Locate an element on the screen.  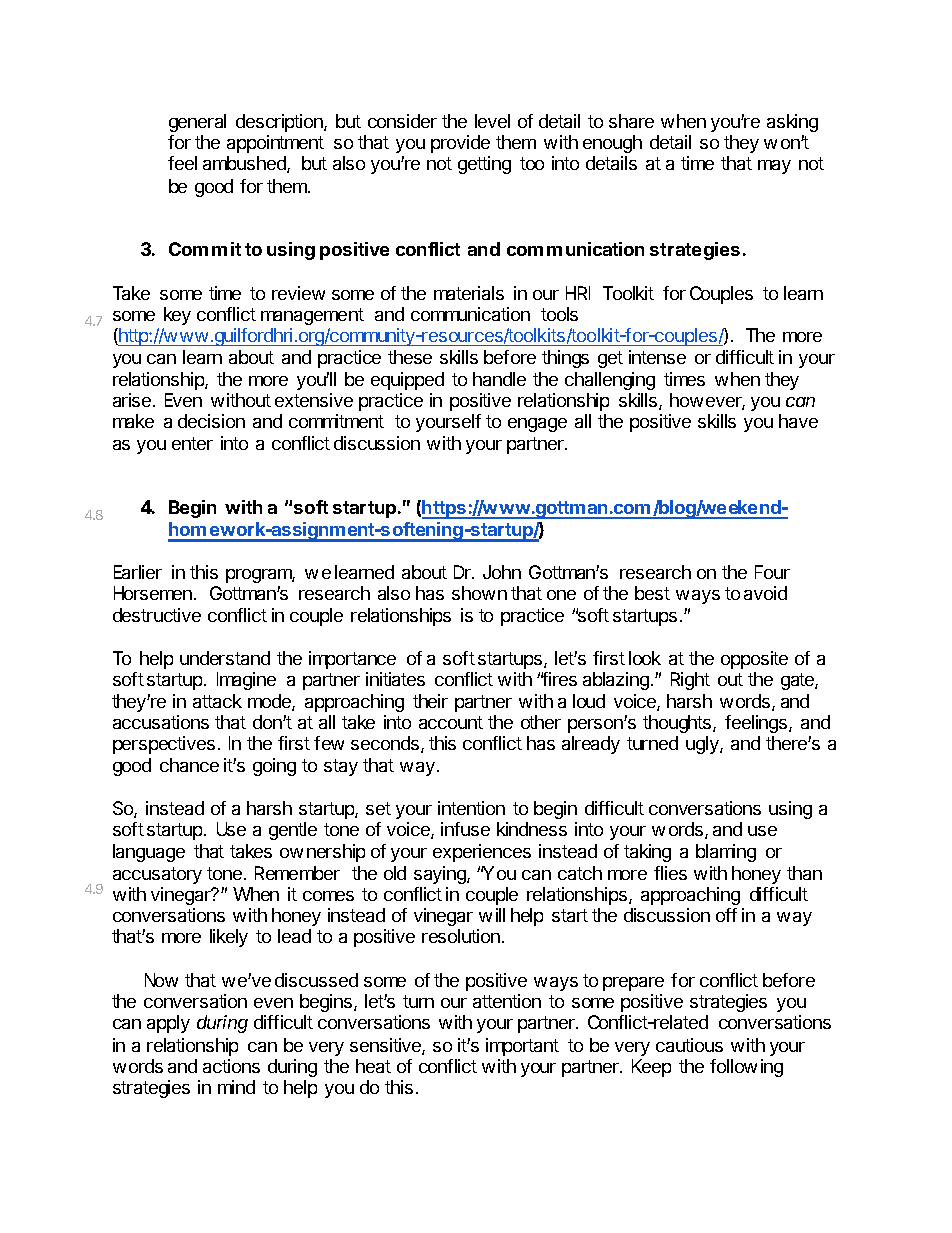
may is located at coordinates (774, 167).
